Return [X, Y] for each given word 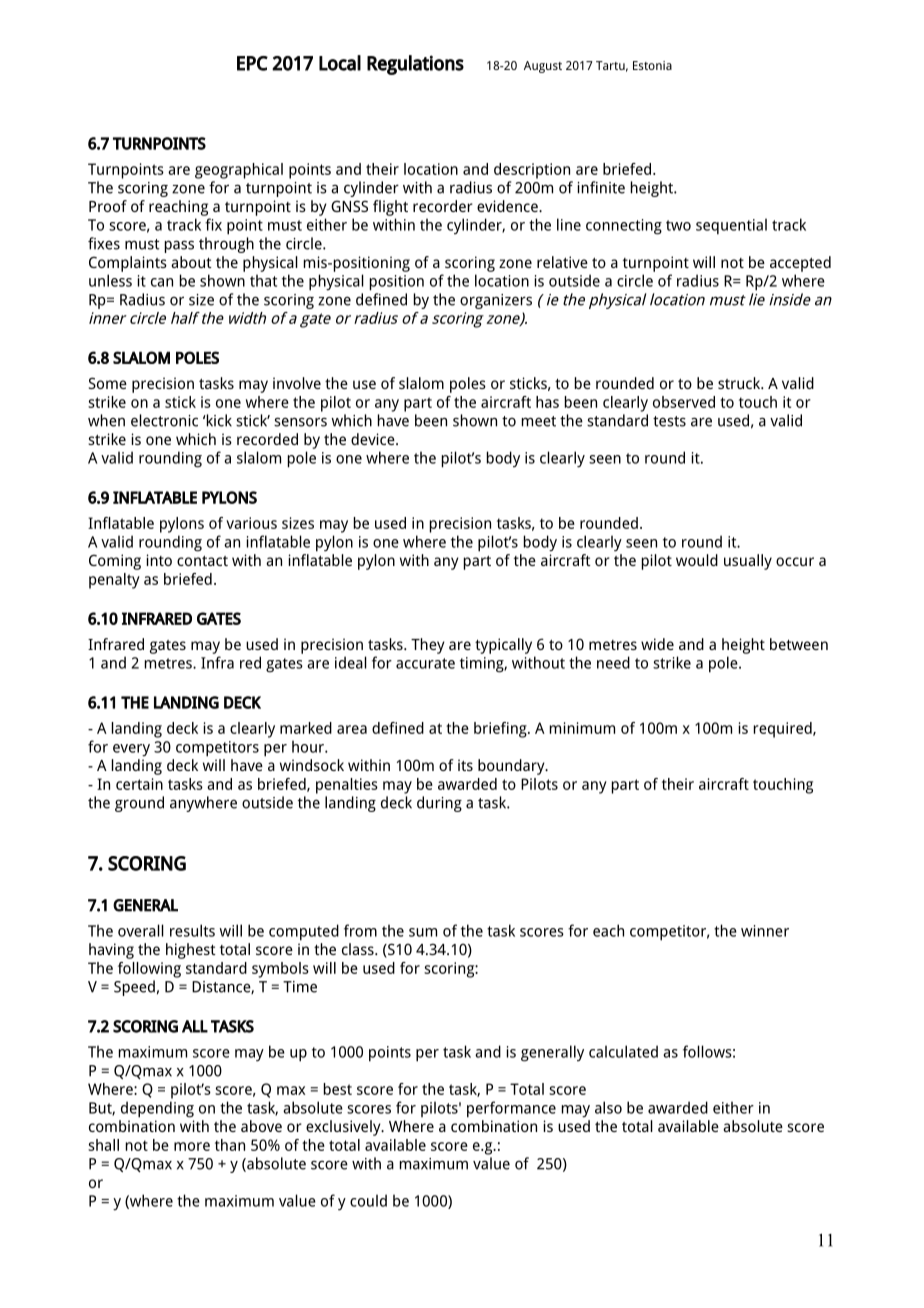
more [192, 1146]
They [428, 646]
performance [511, 1109]
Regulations [415, 65]
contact [202, 561]
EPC [252, 63]
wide [657, 644]
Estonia [652, 65]
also [608, 1107]
